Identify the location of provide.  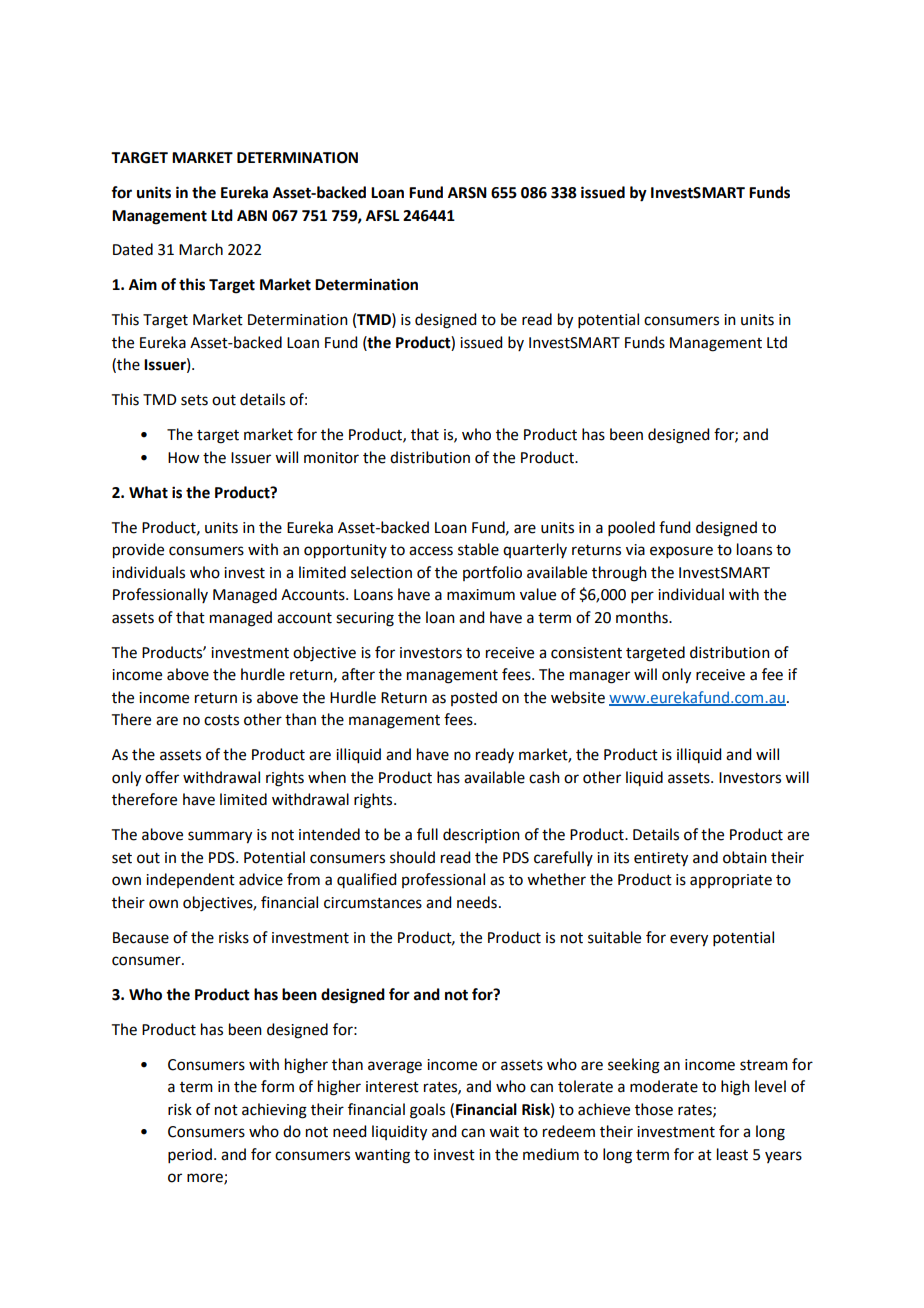
(138, 551).
